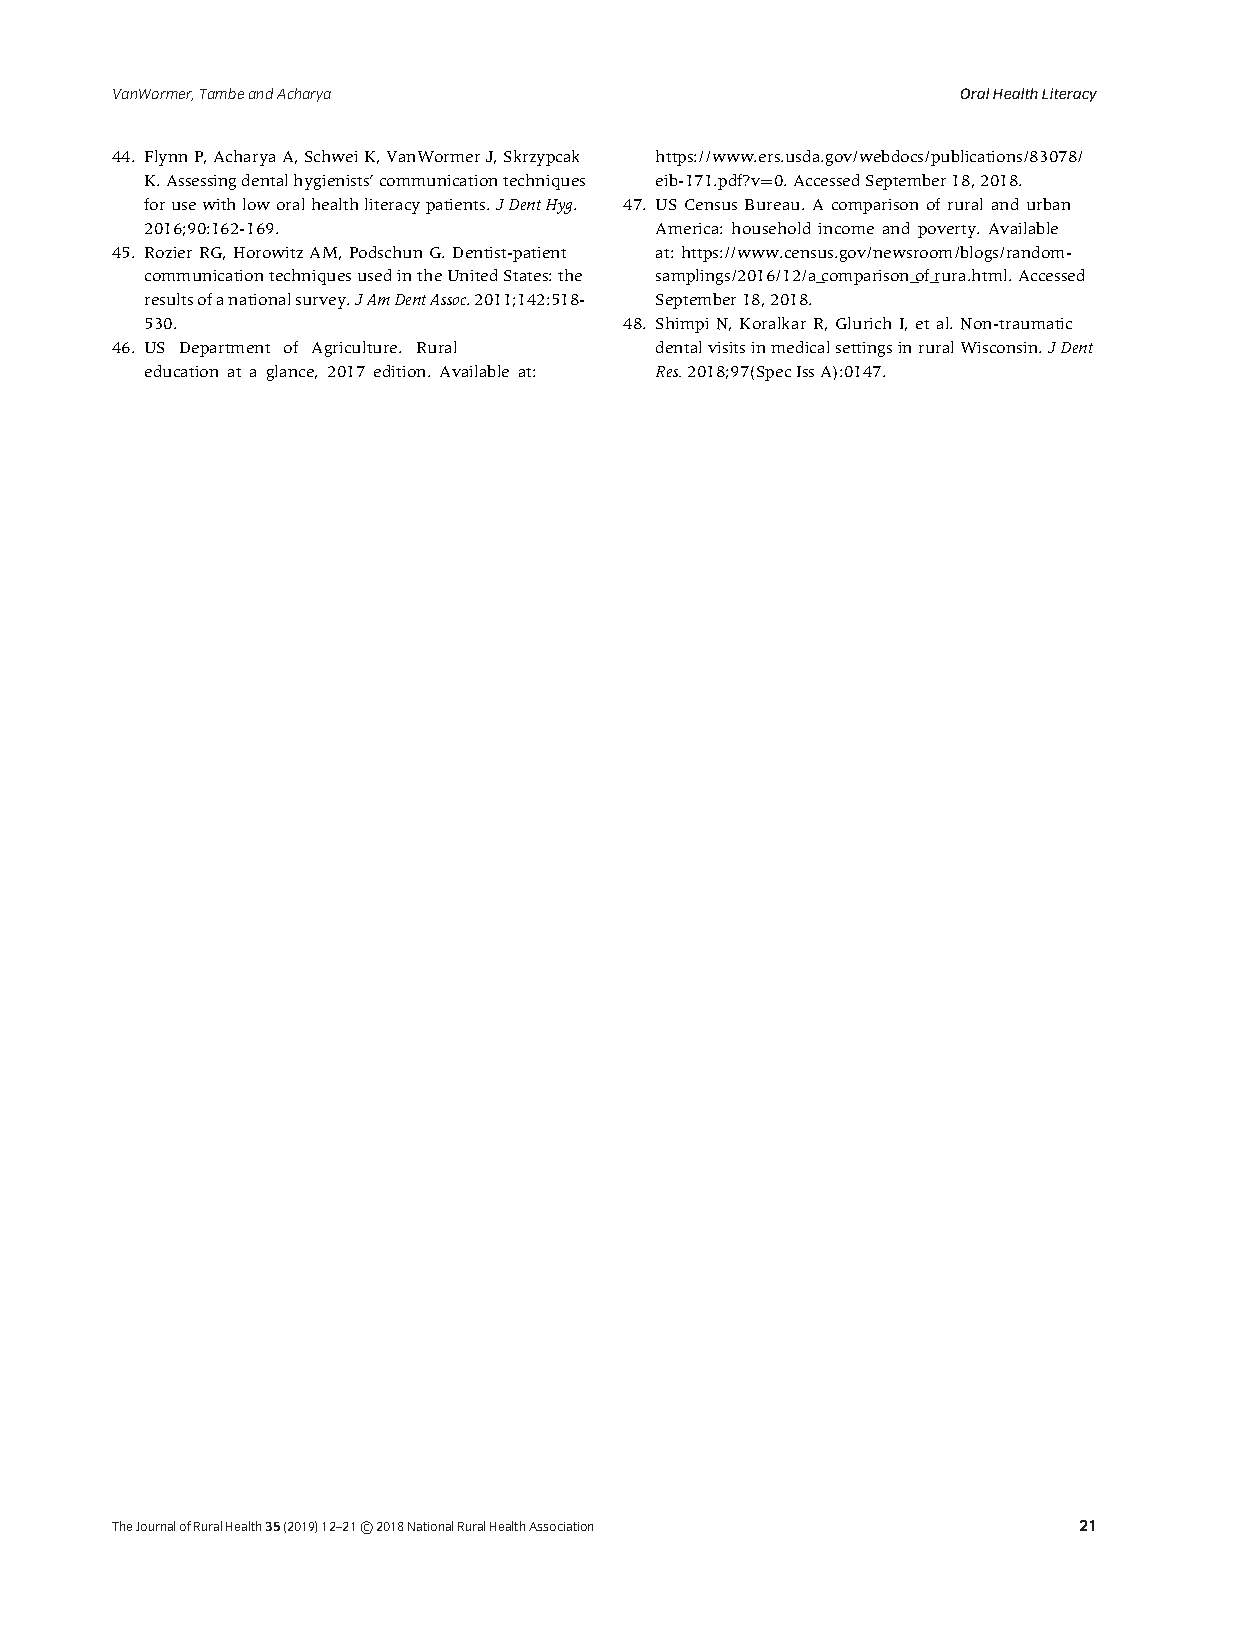  What do you see at coordinates (948, 231) in the image?
I see `poverty` at bounding box center [948, 231].
